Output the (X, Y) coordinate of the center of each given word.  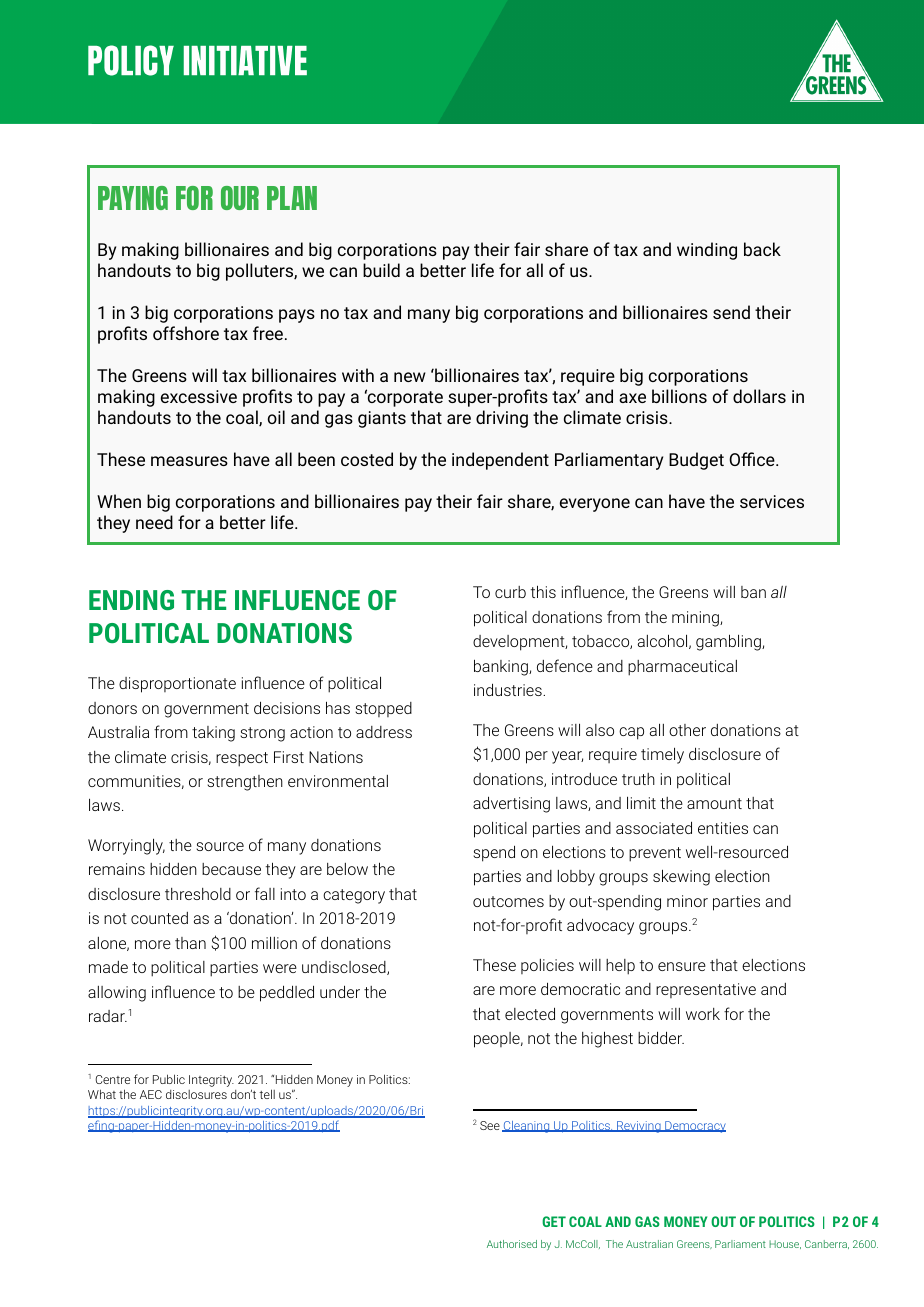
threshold (198, 894)
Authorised (512, 1244)
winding (707, 251)
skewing (681, 877)
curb (510, 592)
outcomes (508, 901)
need (154, 522)
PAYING (133, 198)
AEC (151, 1094)
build (381, 270)
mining (696, 619)
